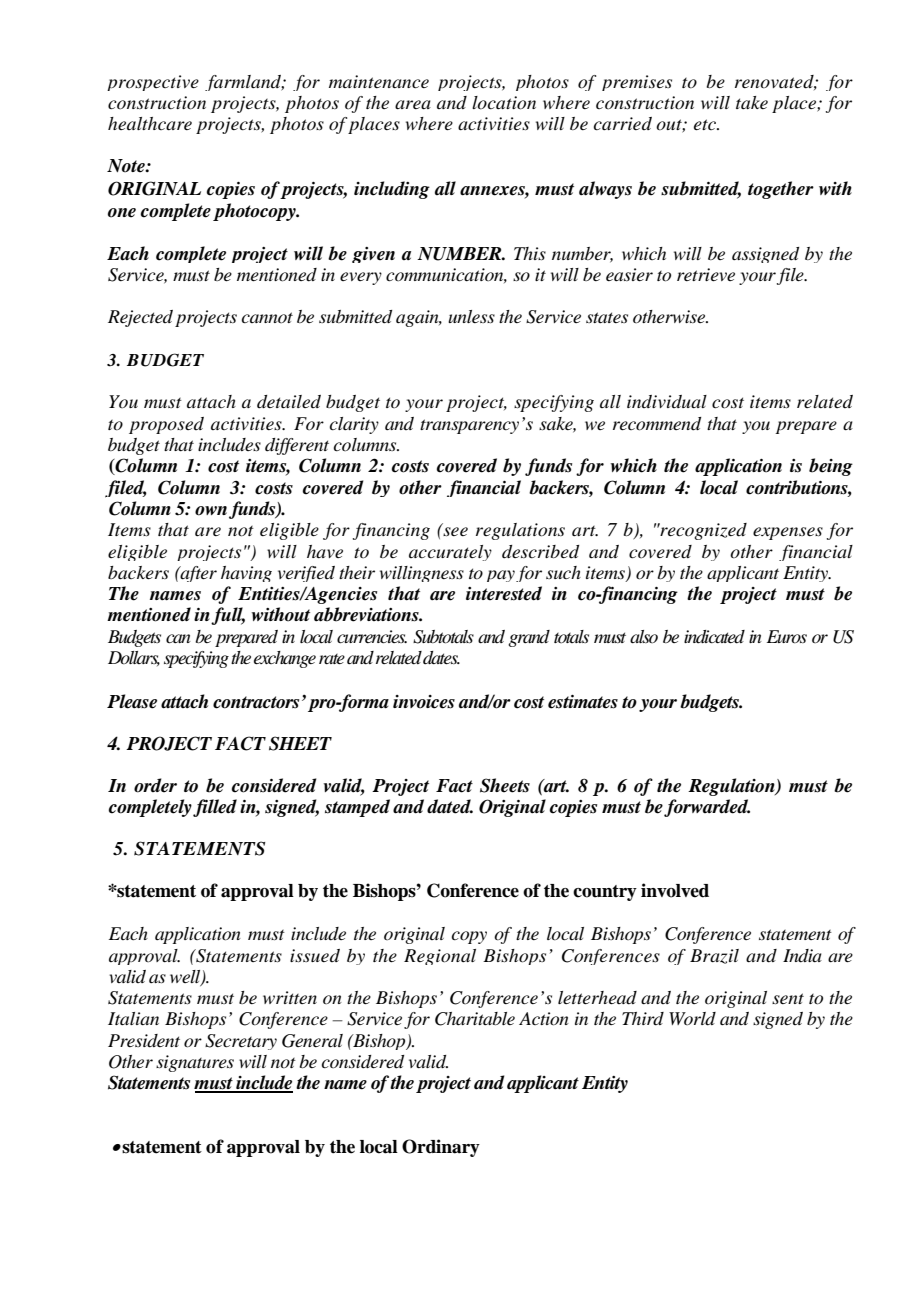 The image size is (924, 1307). Describe the element at coordinates (675, 890) in the document. I see `involved` at that location.
